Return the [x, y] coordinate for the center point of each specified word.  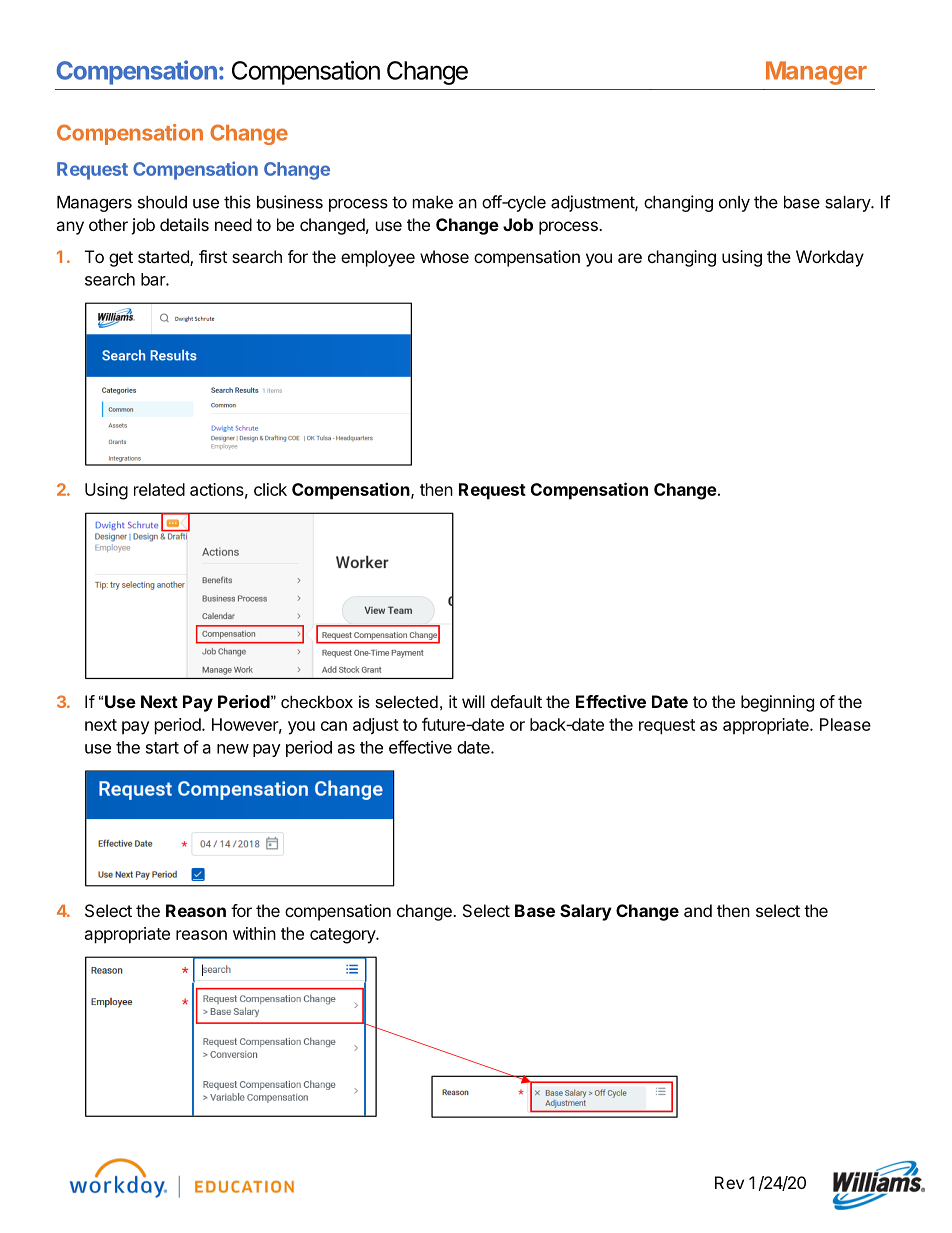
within [254, 933]
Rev [729, 1182]
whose [444, 256]
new [233, 749]
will [473, 701]
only [734, 204]
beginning [777, 703]
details [184, 224]
